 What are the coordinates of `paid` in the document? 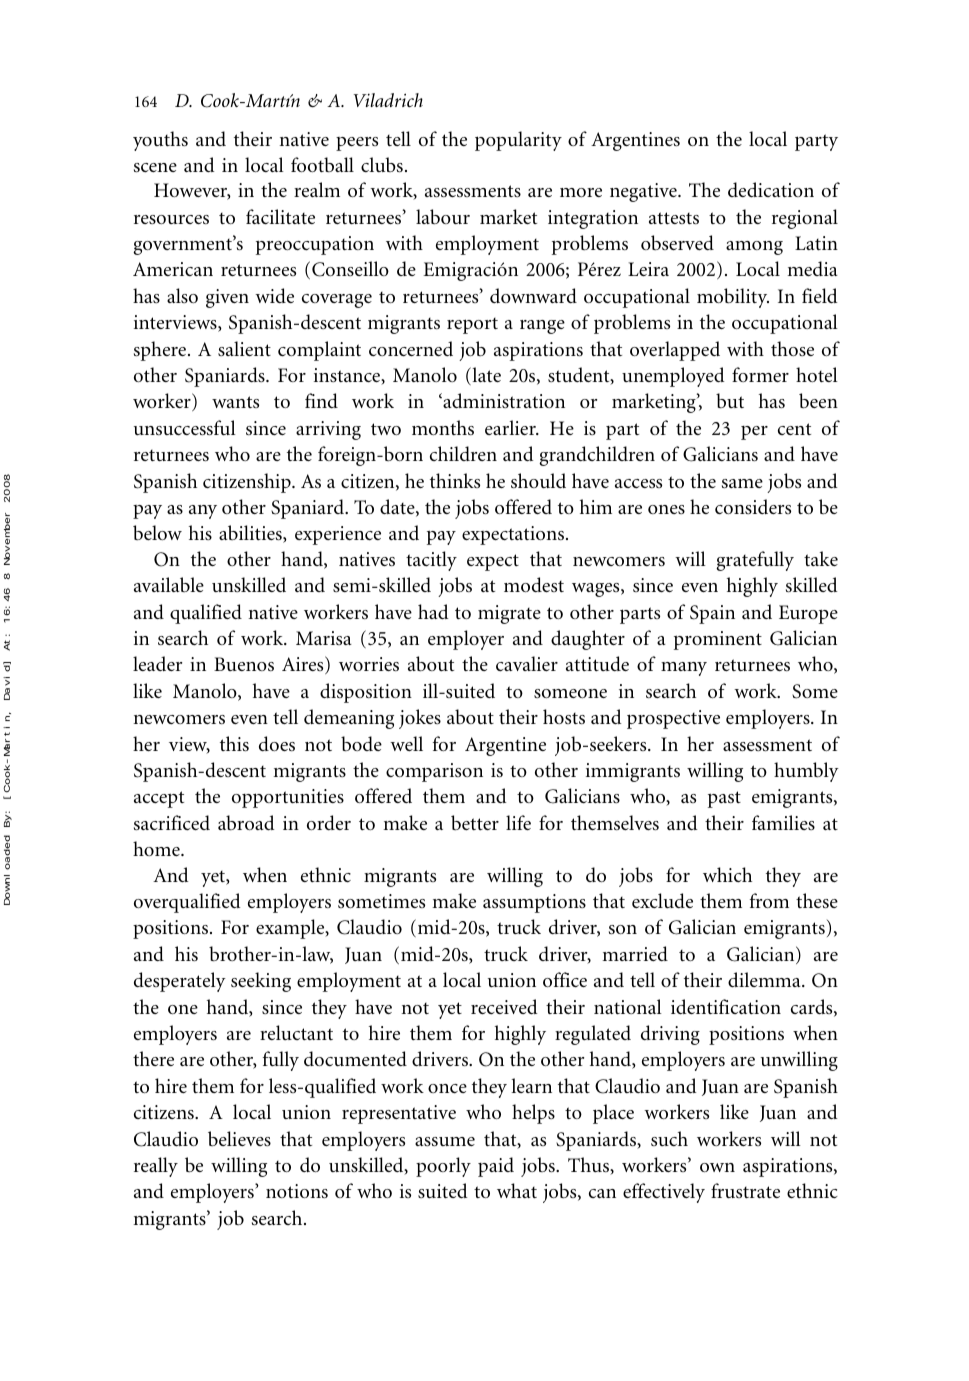 It's located at (496, 1167).
